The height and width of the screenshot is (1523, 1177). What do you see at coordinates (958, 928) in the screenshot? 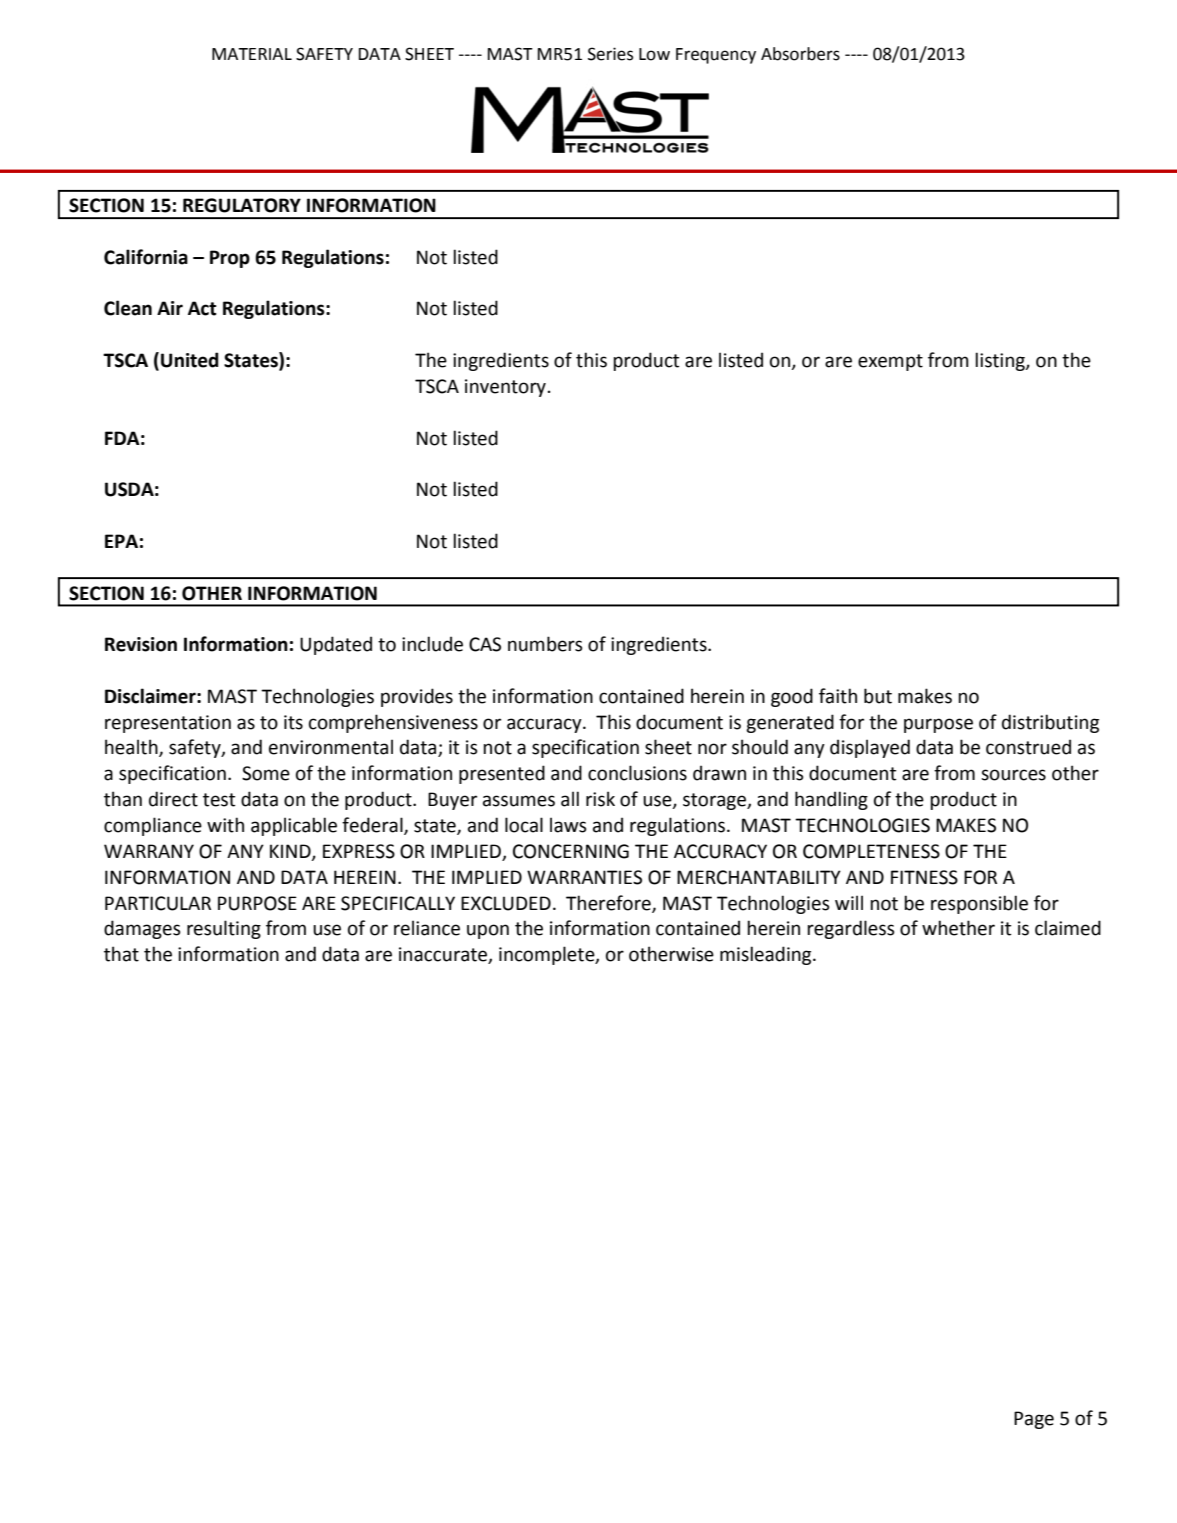
I see `whether` at bounding box center [958, 928].
